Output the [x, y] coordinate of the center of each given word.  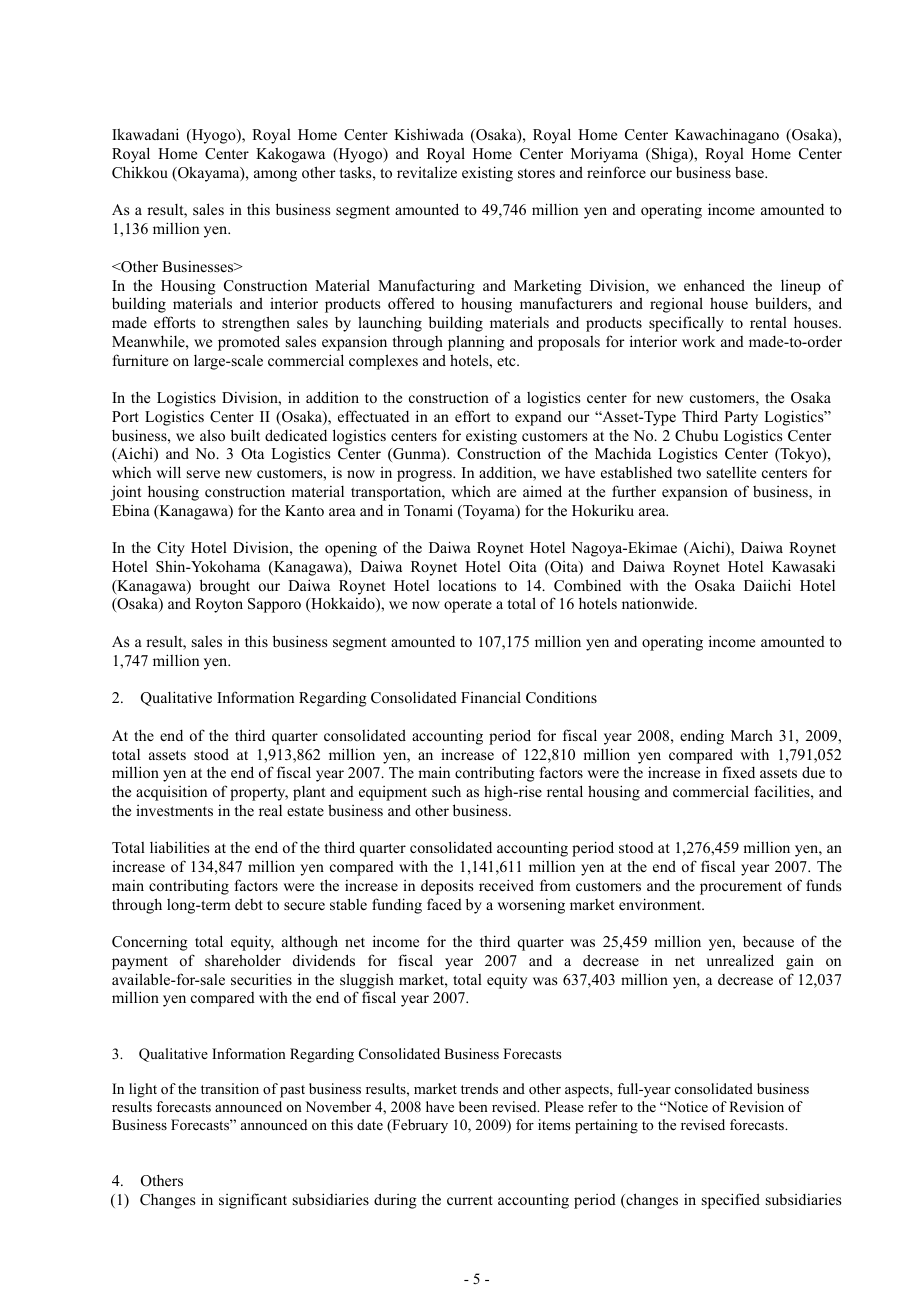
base [750, 172]
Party [741, 418]
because [768, 941]
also [212, 435]
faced [444, 904]
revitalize [427, 172]
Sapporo [274, 605]
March [752, 735]
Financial [491, 697]
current [470, 1200]
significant [253, 1201]
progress [425, 476]
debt [249, 904]
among [275, 176]
